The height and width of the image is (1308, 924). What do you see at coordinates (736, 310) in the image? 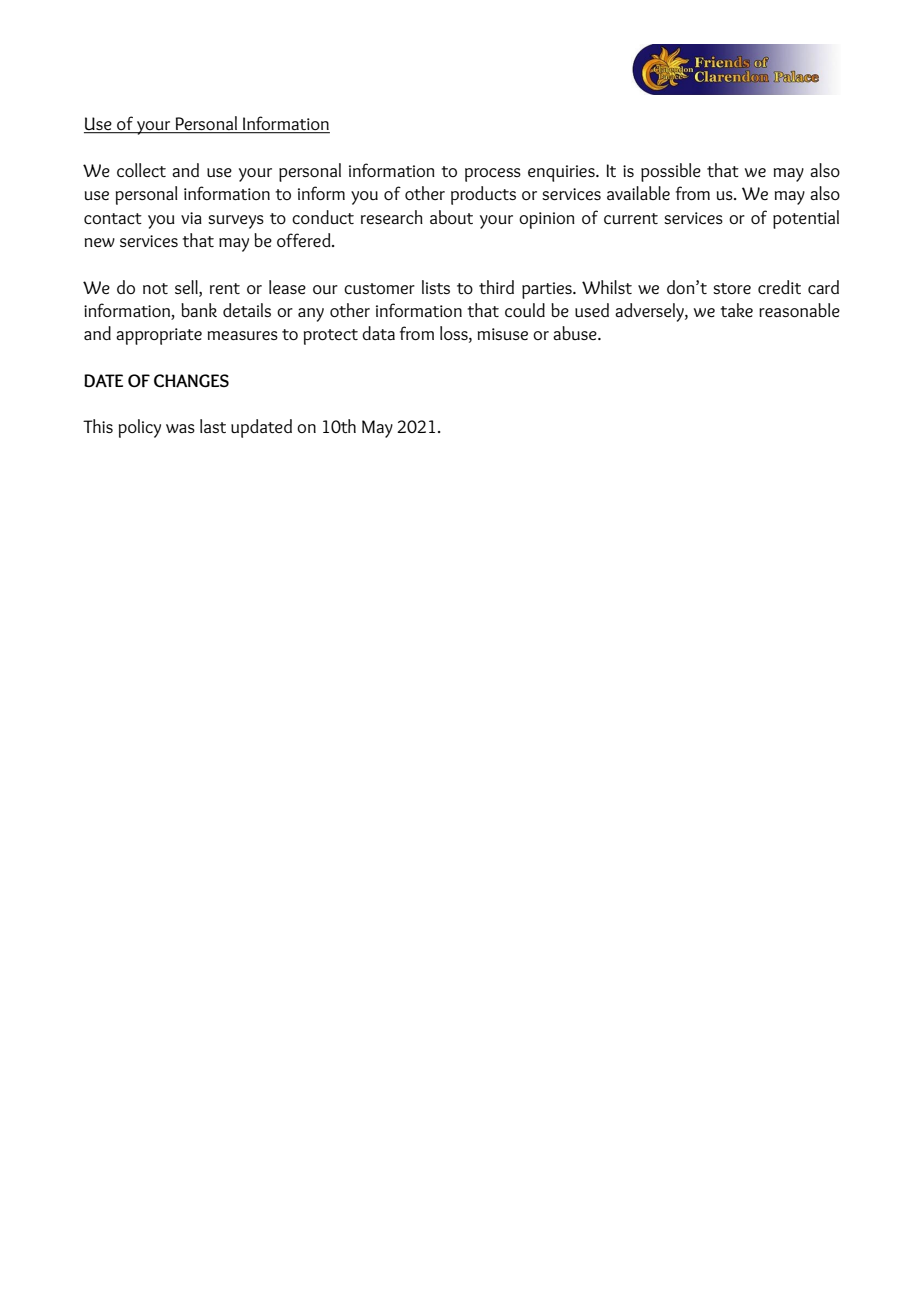
I see `take` at bounding box center [736, 310].
